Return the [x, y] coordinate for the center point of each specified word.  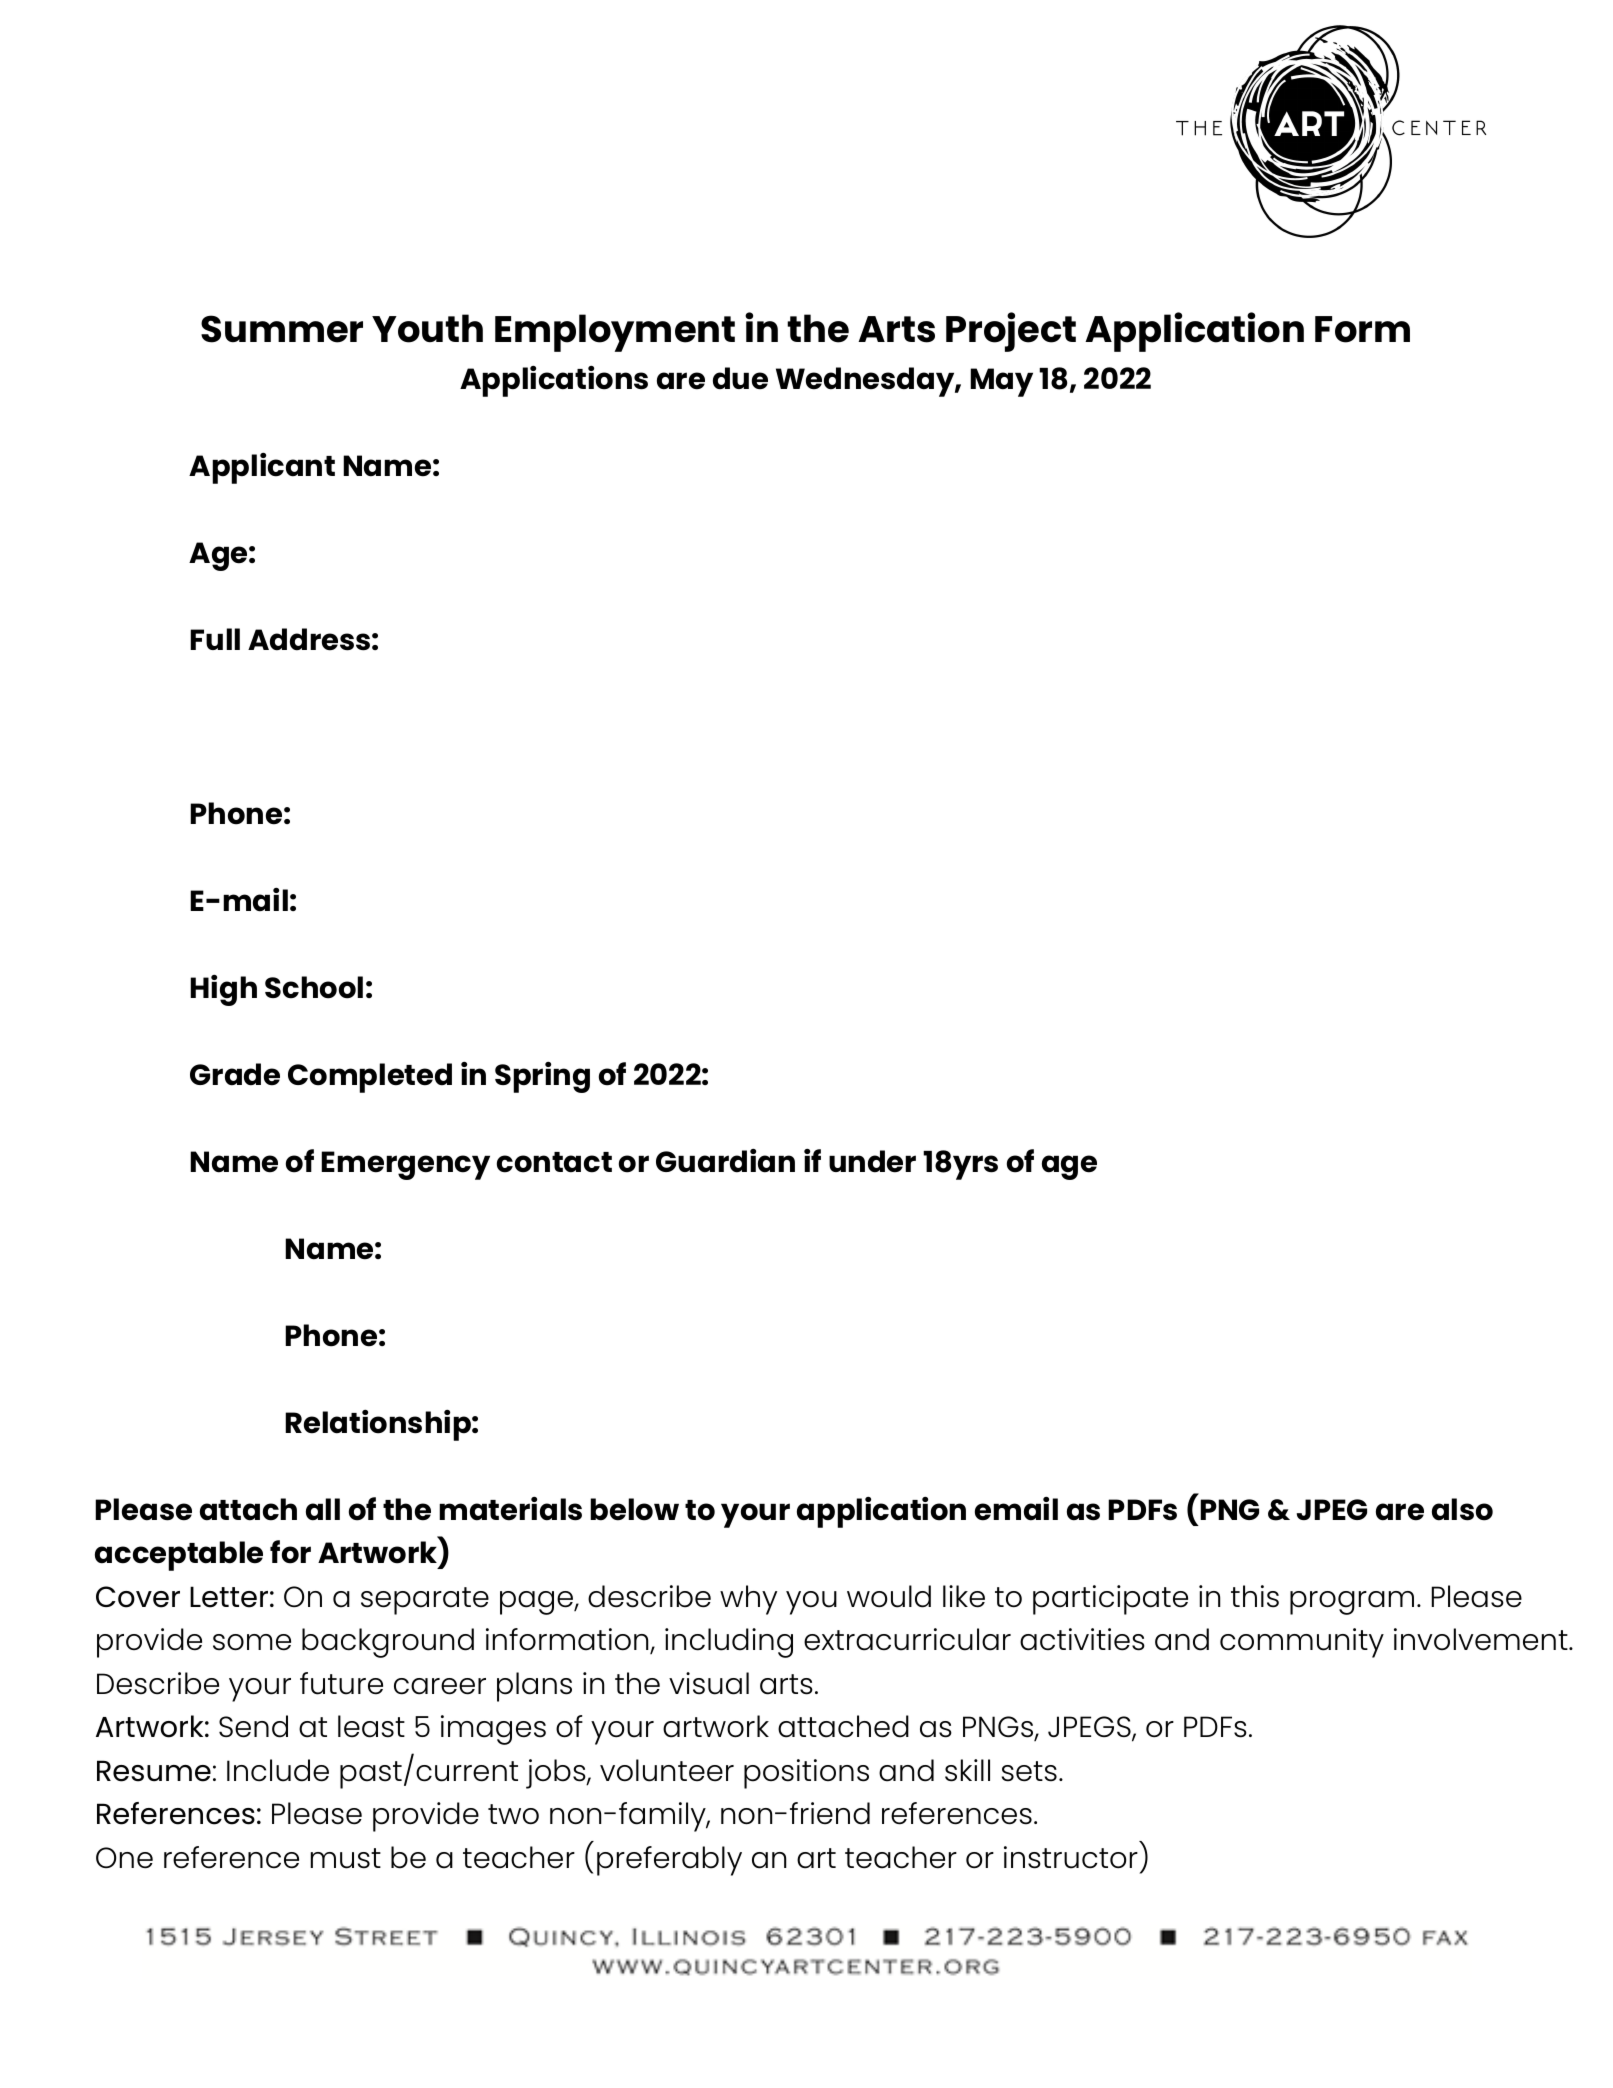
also [1462, 1509]
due [740, 378]
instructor [1071, 1857]
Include [278, 1770]
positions [806, 1774]
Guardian [725, 1161]
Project [1011, 332]
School [314, 987]
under [872, 1161]
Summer [282, 329]
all [323, 1509]
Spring [542, 1077]
